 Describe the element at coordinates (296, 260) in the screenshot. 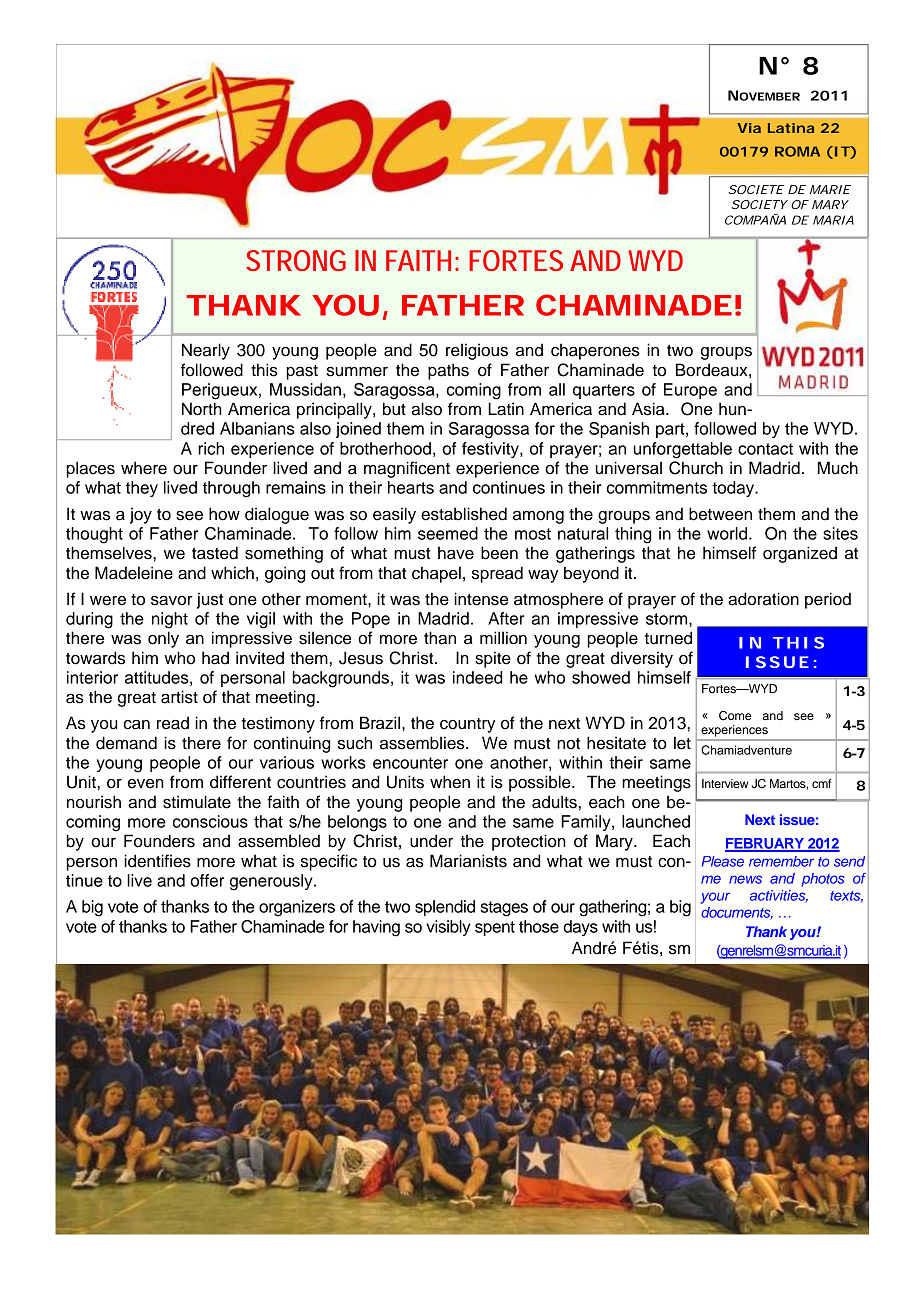

I see `STRONG` at that location.
